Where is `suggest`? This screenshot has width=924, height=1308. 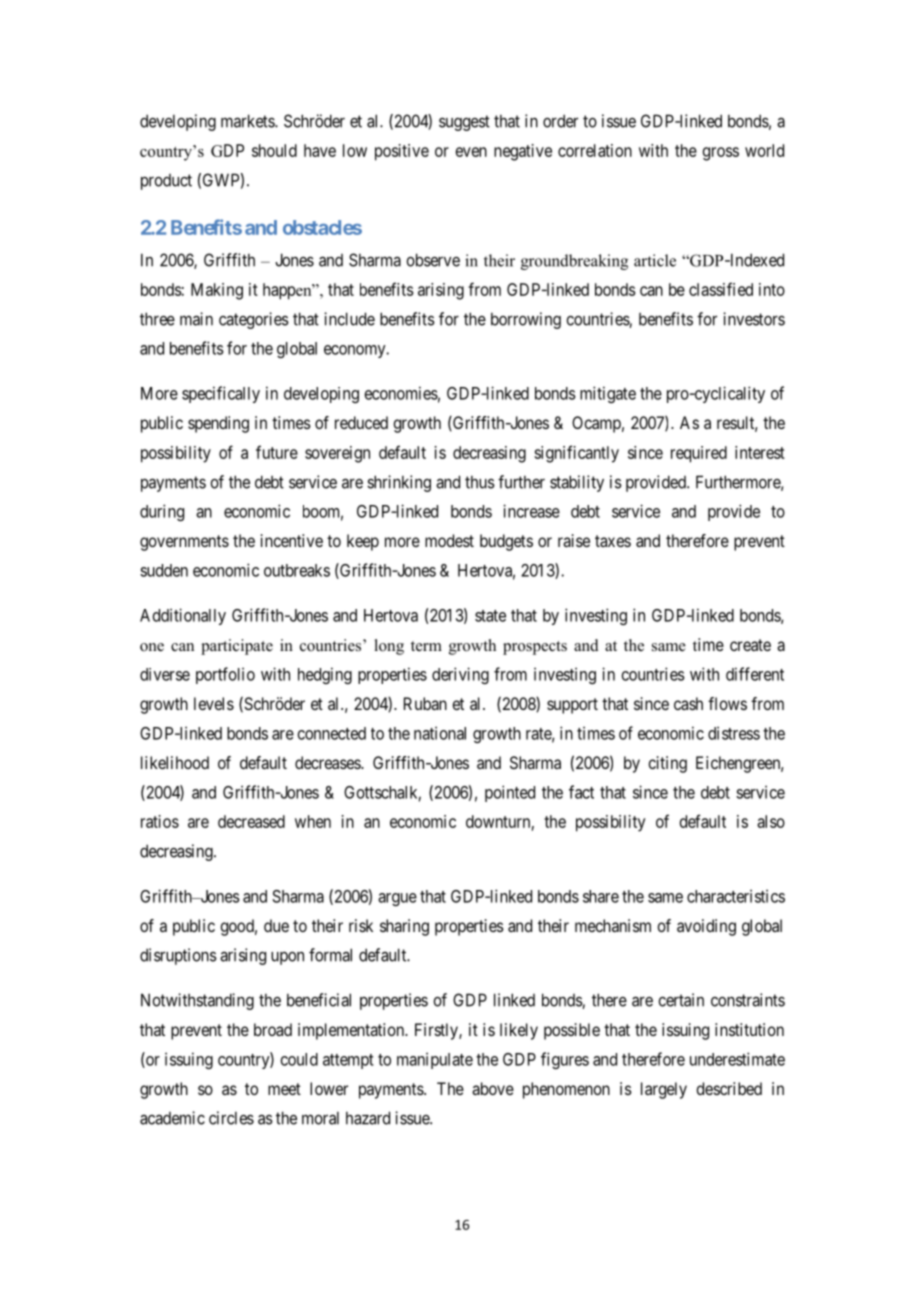
suggest is located at coordinates (464, 123).
